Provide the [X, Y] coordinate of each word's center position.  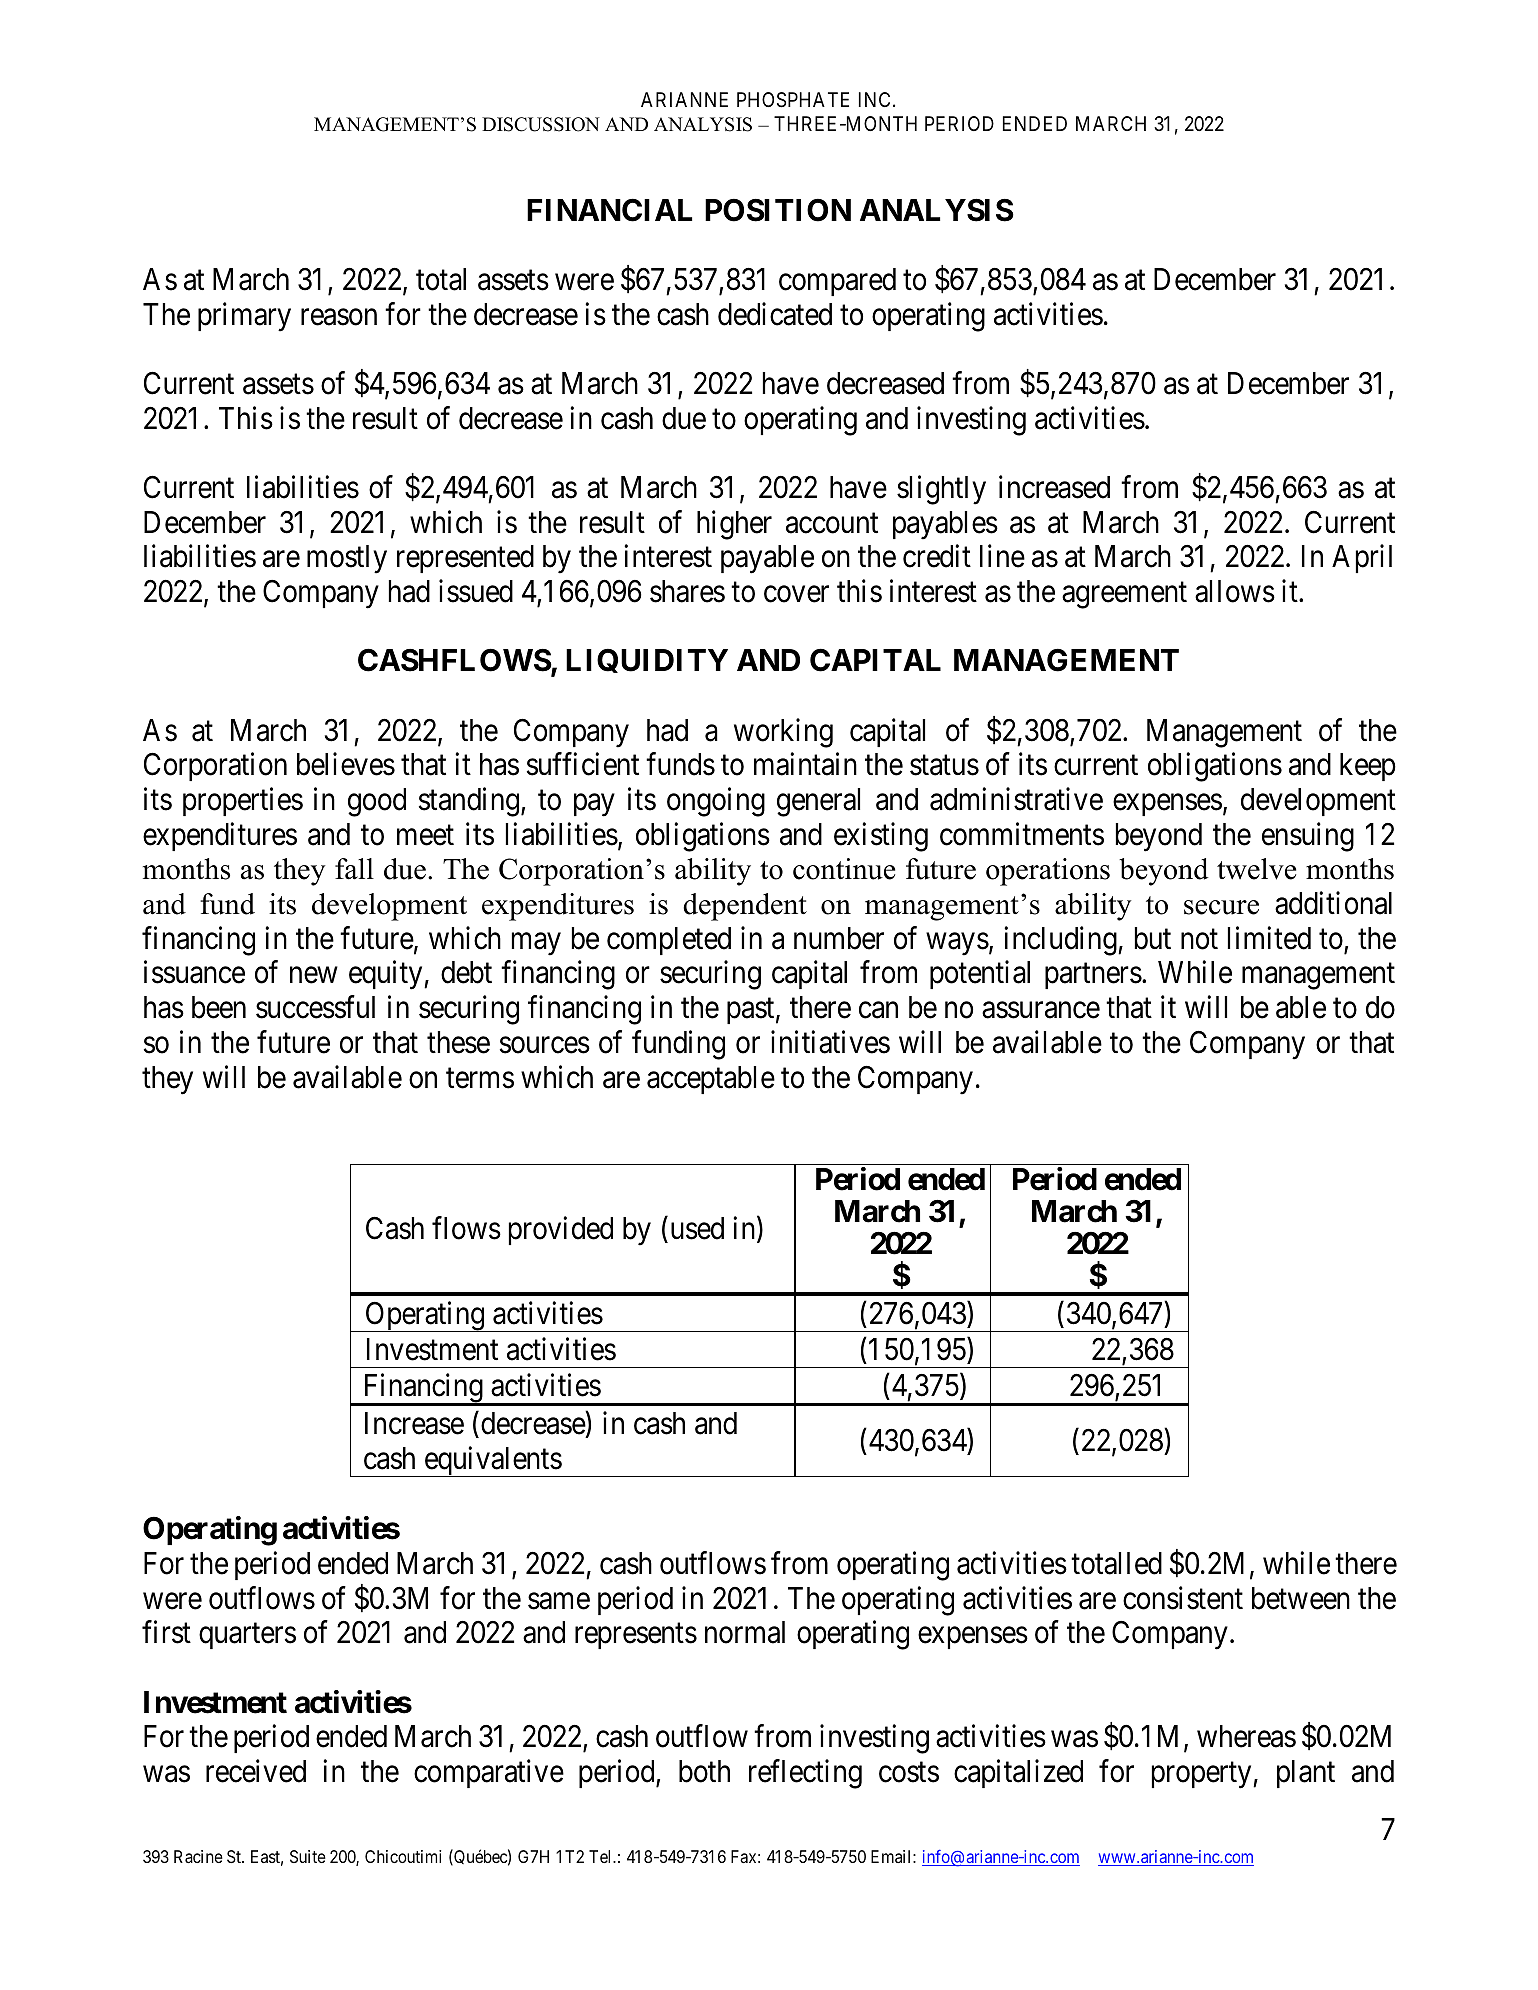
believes [346, 764]
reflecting [805, 1774]
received [256, 1771]
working [783, 733]
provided [561, 1231]
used [697, 1228]
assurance [1041, 1010]
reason [339, 317]
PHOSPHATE [793, 100]
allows [1235, 591]
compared [837, 282]
